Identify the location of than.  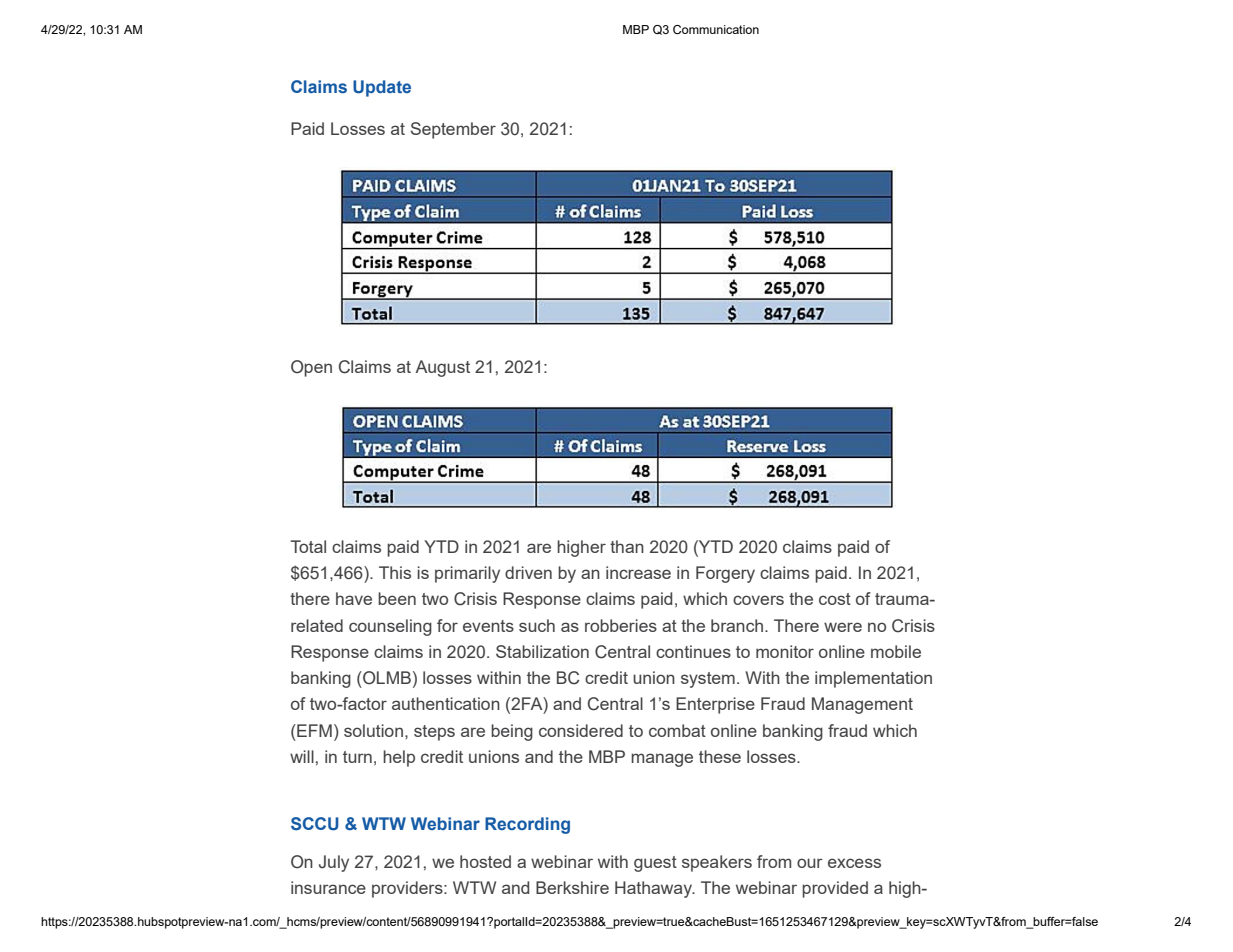
(627, 546).
